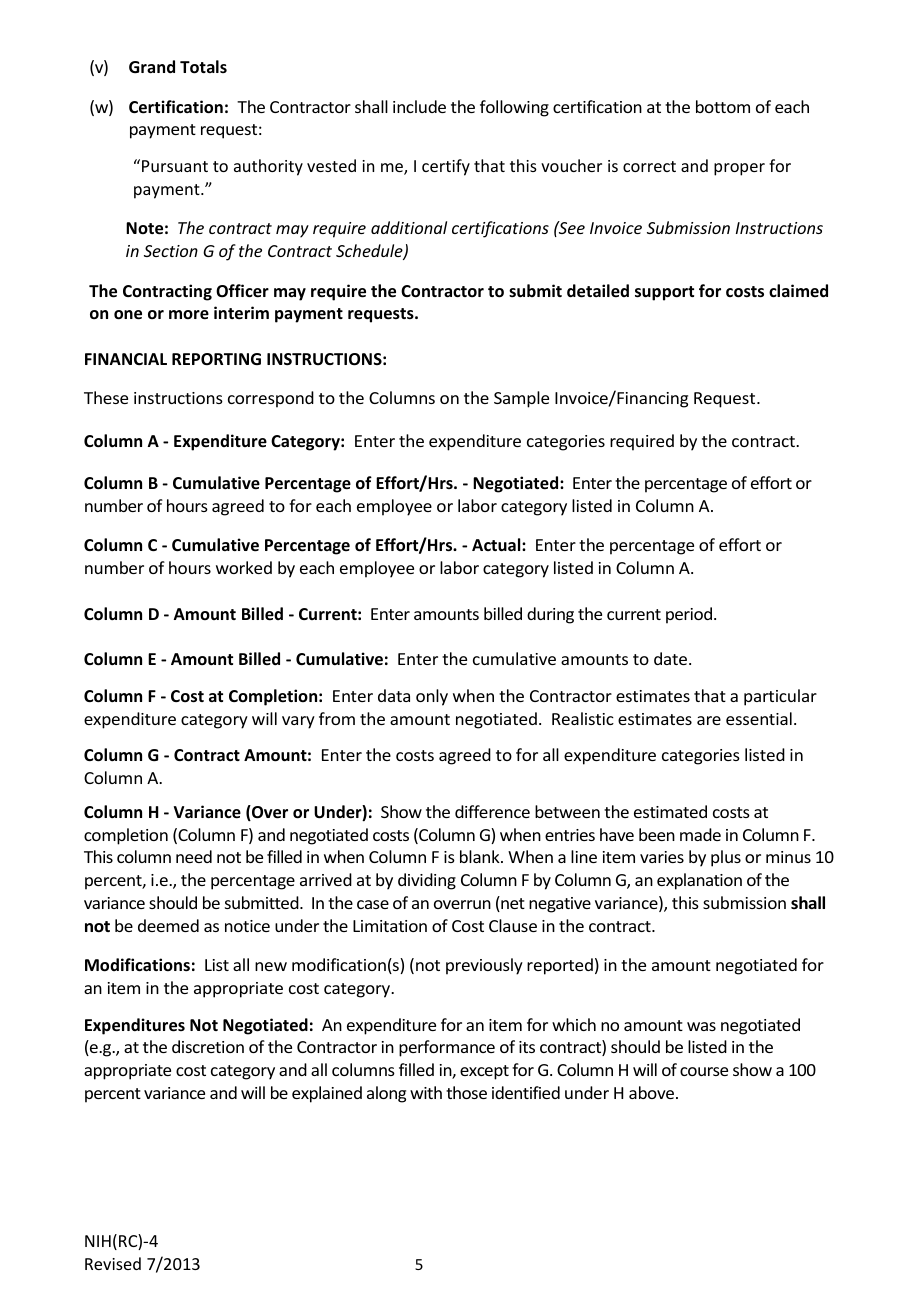 The height and width of the document is (1307, 924). I want to click on include, so click(419, 106).
